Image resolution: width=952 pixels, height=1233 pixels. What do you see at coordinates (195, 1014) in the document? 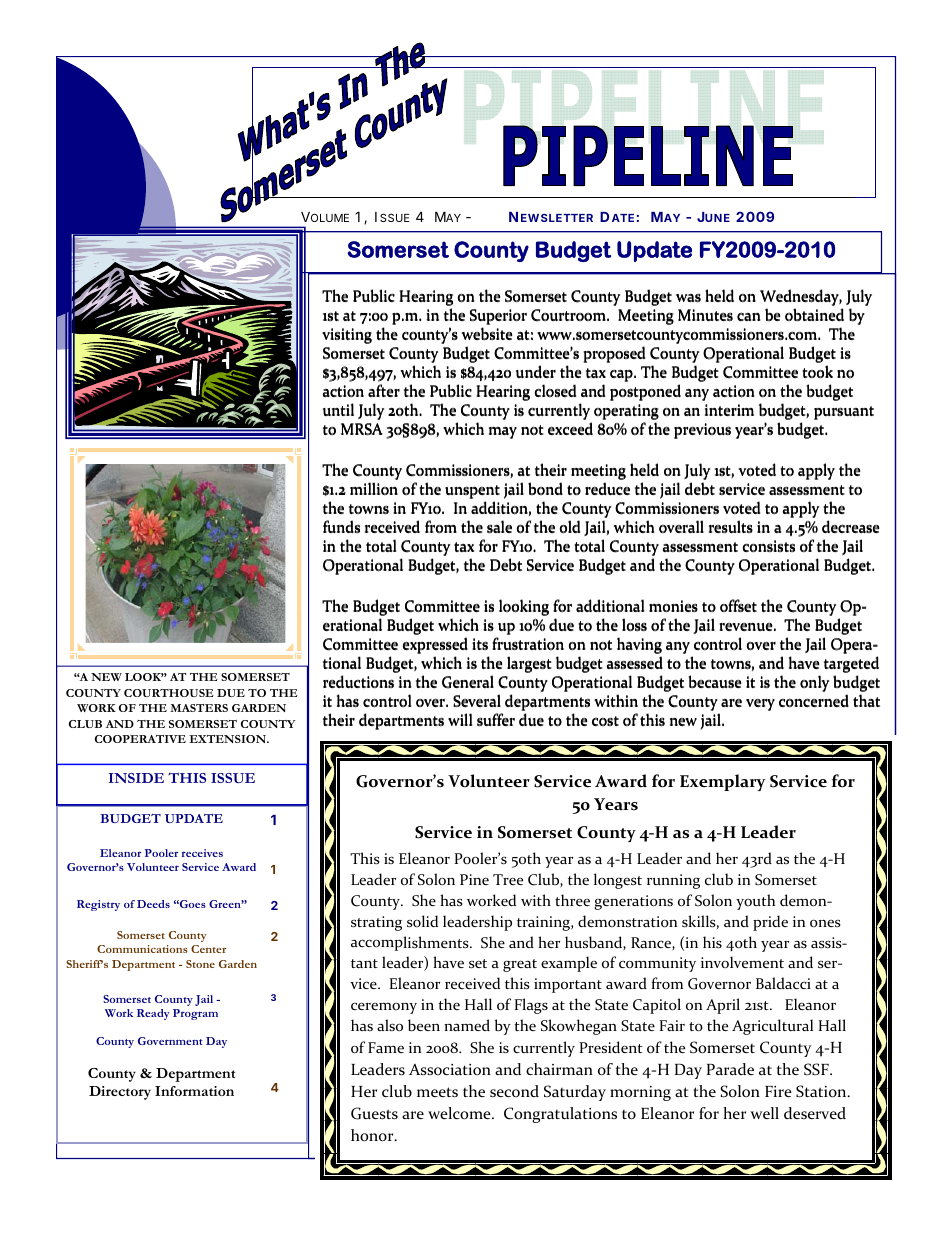
I see `Program` at bounding box center [195, 1014].
